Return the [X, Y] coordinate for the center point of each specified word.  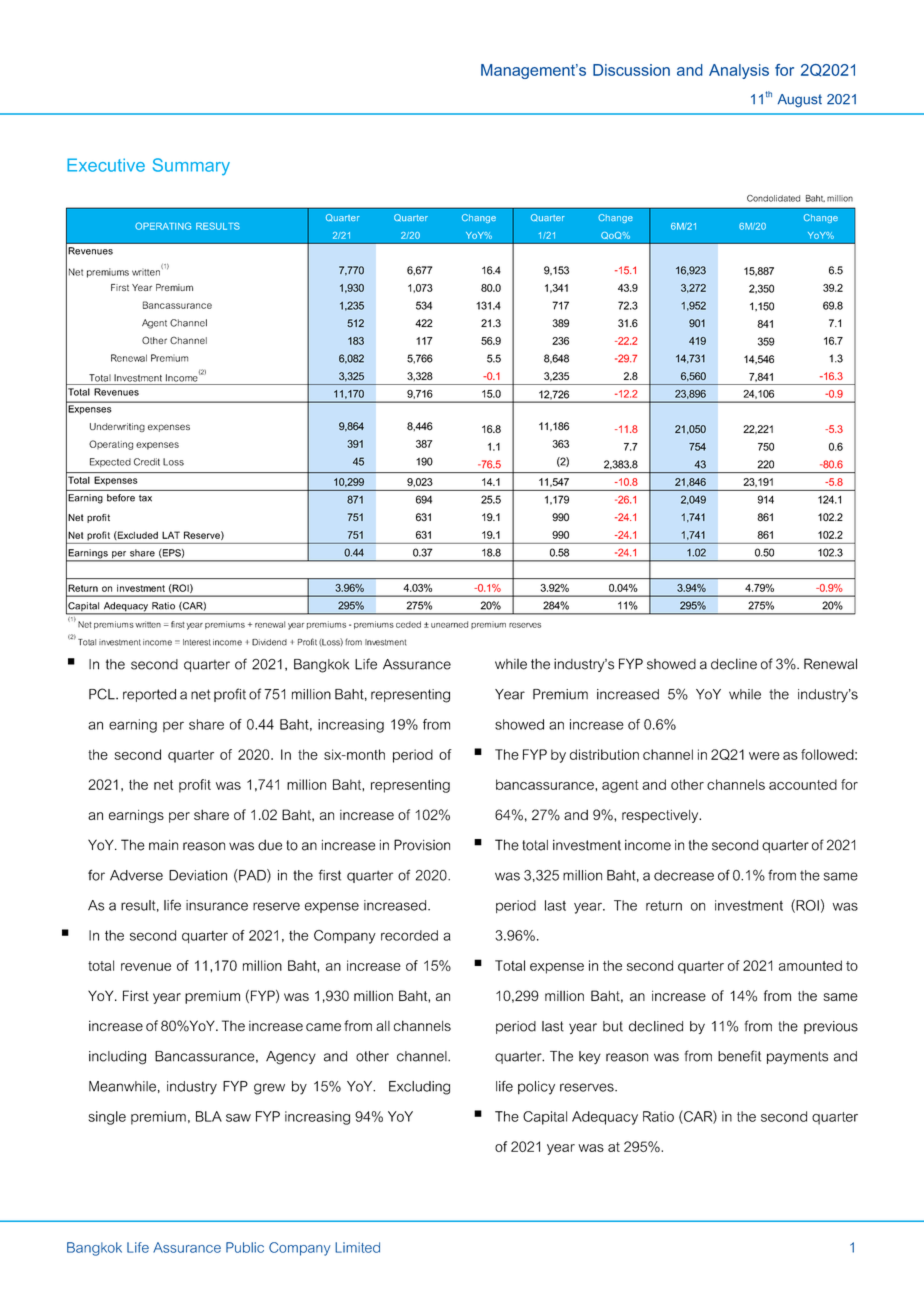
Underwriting [117, 427]
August [800, 101]
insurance [217, 905]
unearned [449, 624]
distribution [604, 754]
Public [245, 1247]
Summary [191, 167]
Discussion [631, 70]
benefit [739, 1056]
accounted [803, 784]
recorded [409, 935]
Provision [422, 845]
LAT [171, 535]
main [163, 845]
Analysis [739, 71]
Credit [147, 462]
